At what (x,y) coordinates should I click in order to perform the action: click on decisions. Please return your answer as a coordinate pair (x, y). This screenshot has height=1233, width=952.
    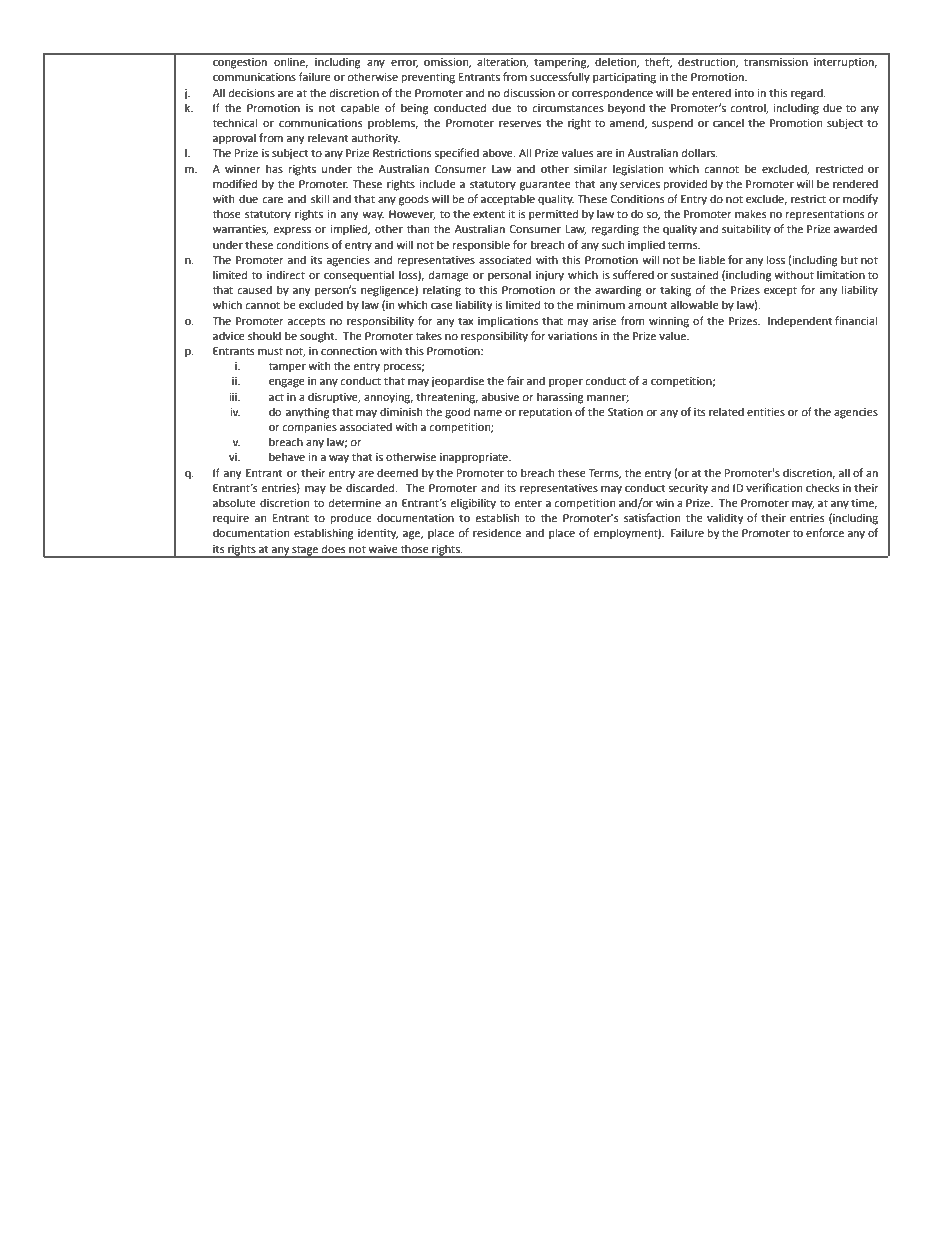
    Looking at the image, I should click on (252, 92).
